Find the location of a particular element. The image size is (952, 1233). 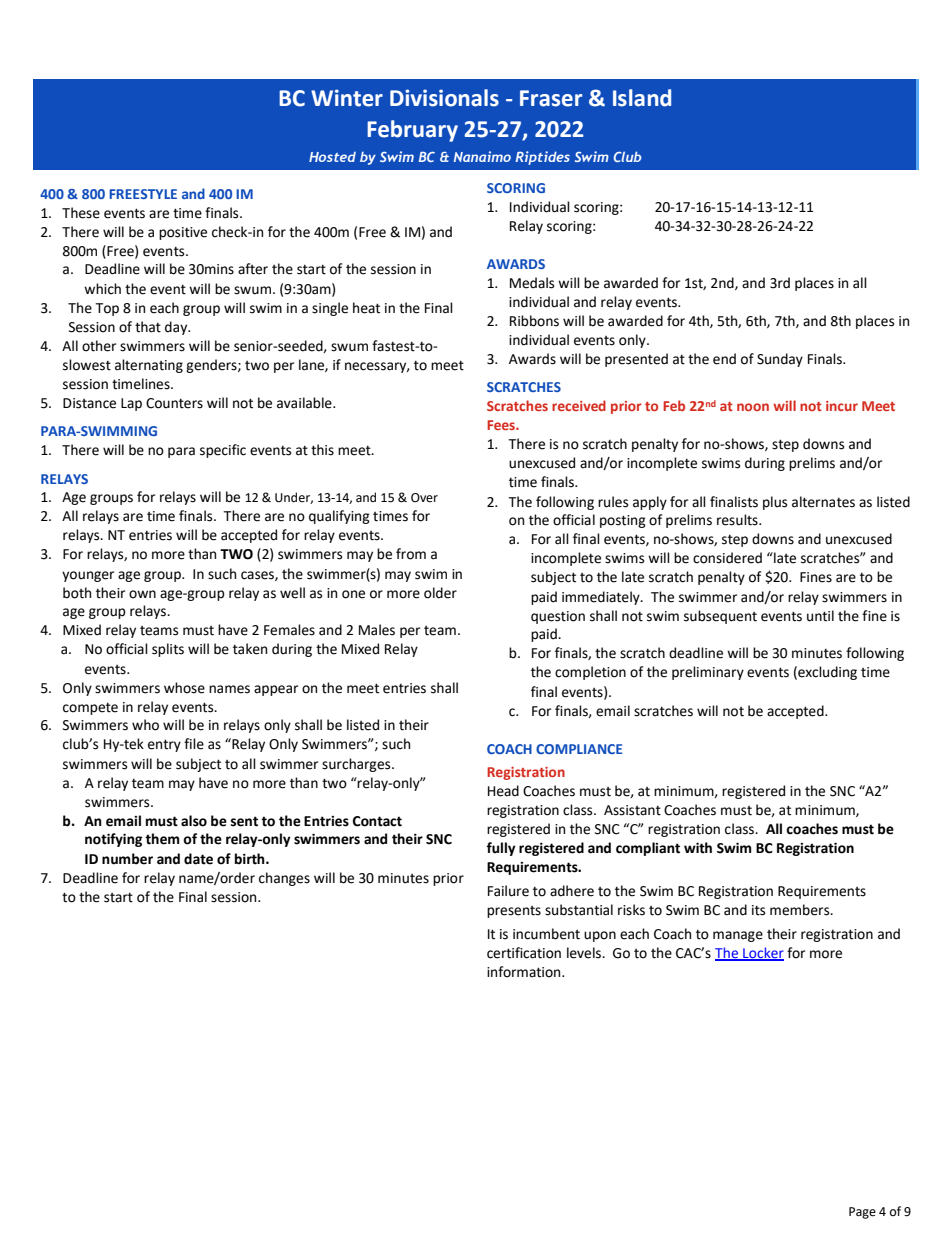

splits is located at coordinates (168, 650).
